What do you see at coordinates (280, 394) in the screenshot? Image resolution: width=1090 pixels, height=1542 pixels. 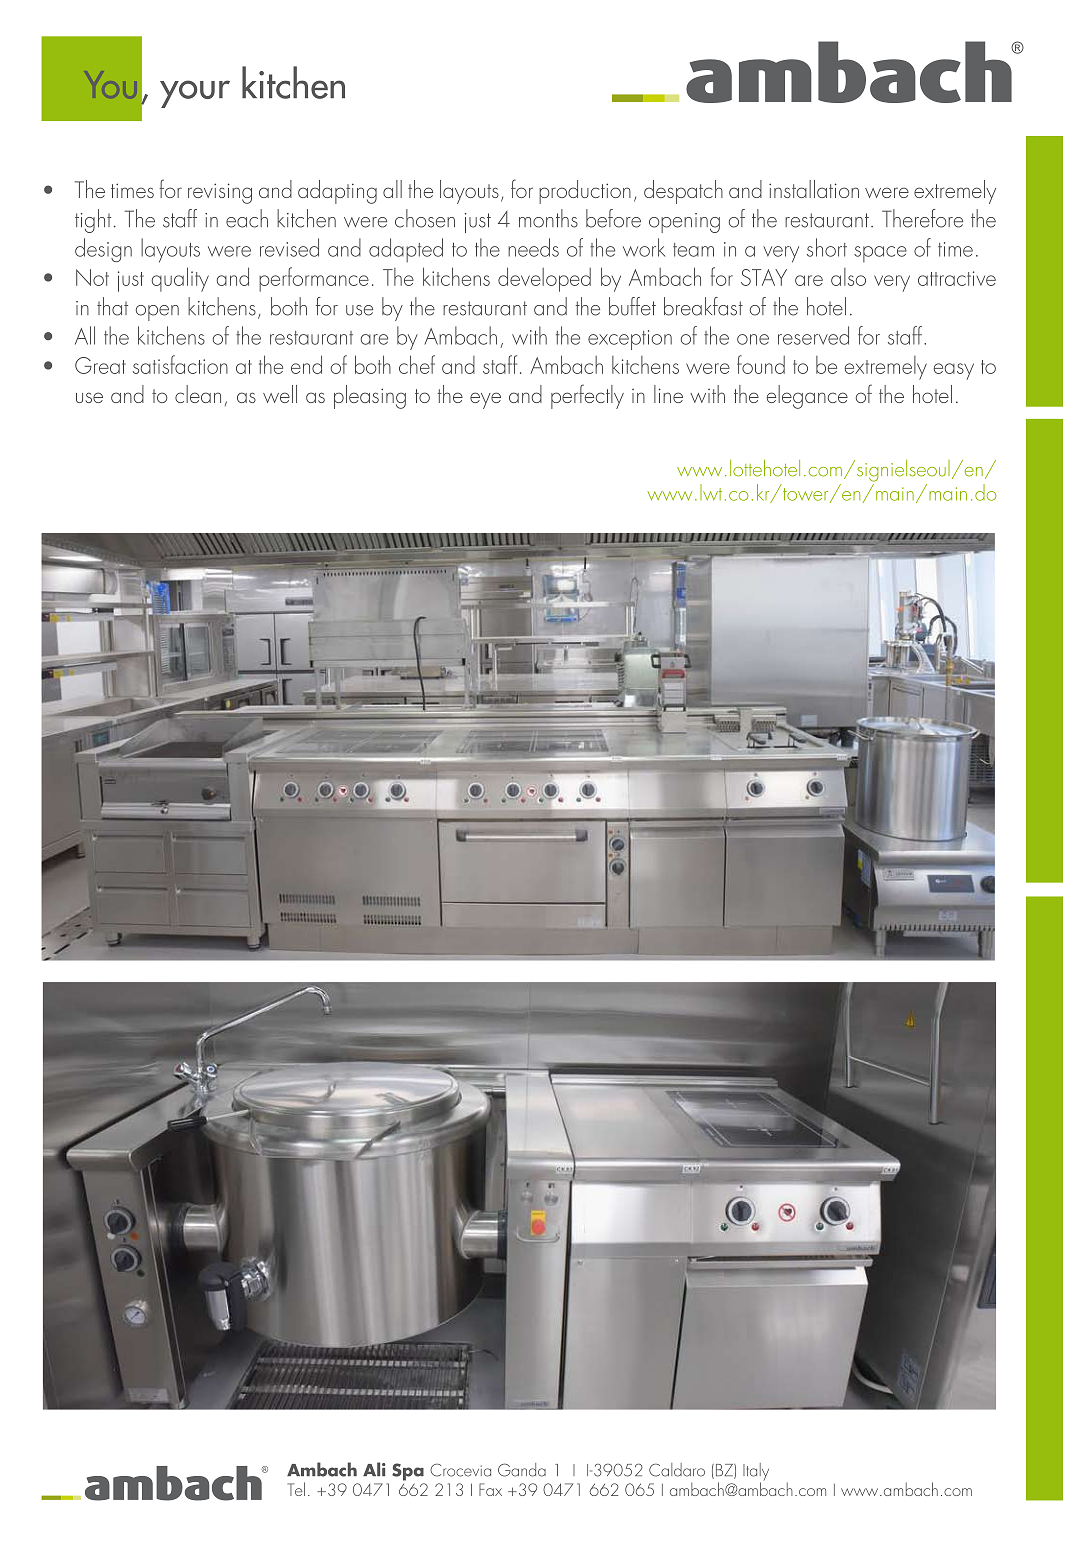 I see `well` at bounding box center [280, 394].
